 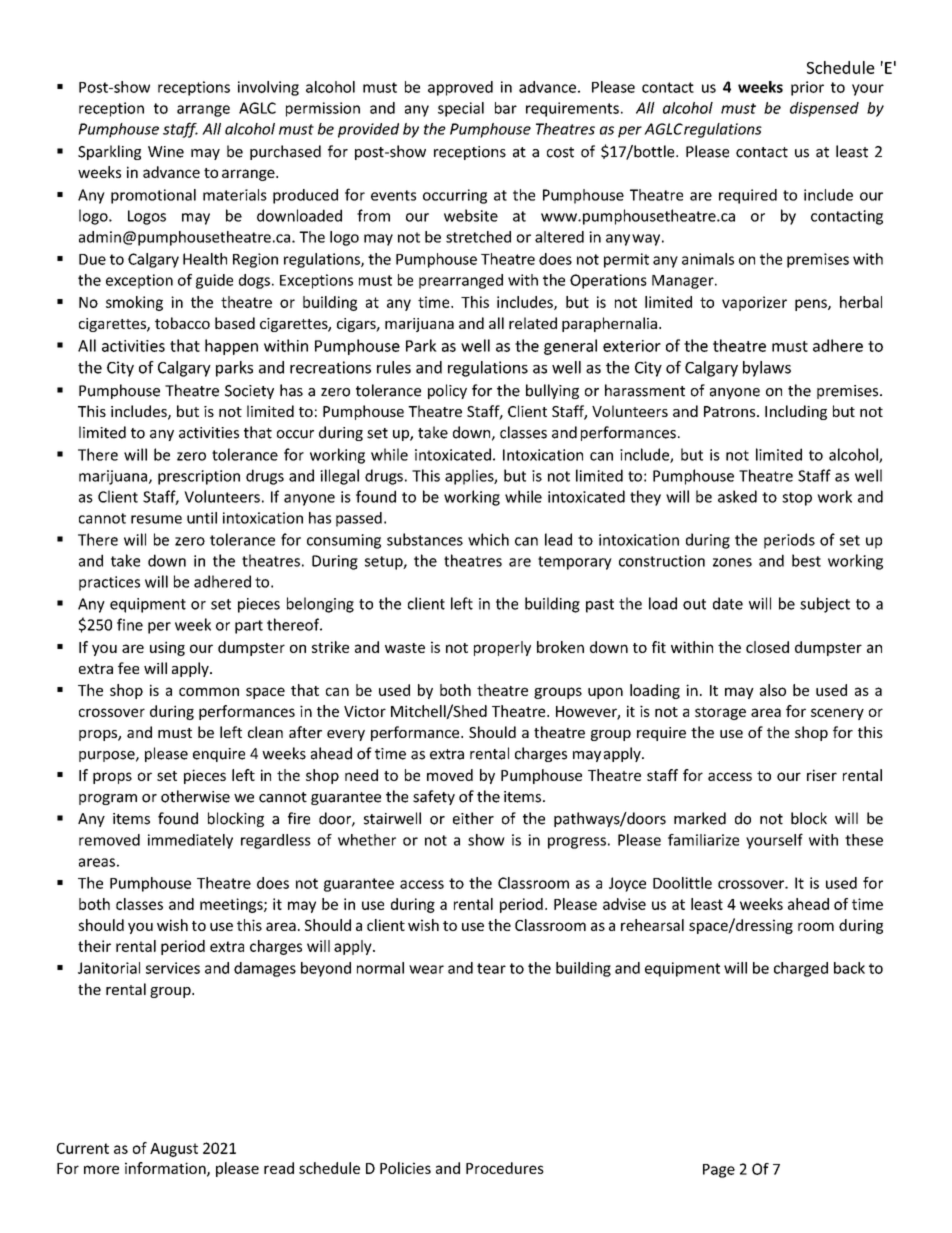 I want to click on happen, so click(x=231, y=347).
